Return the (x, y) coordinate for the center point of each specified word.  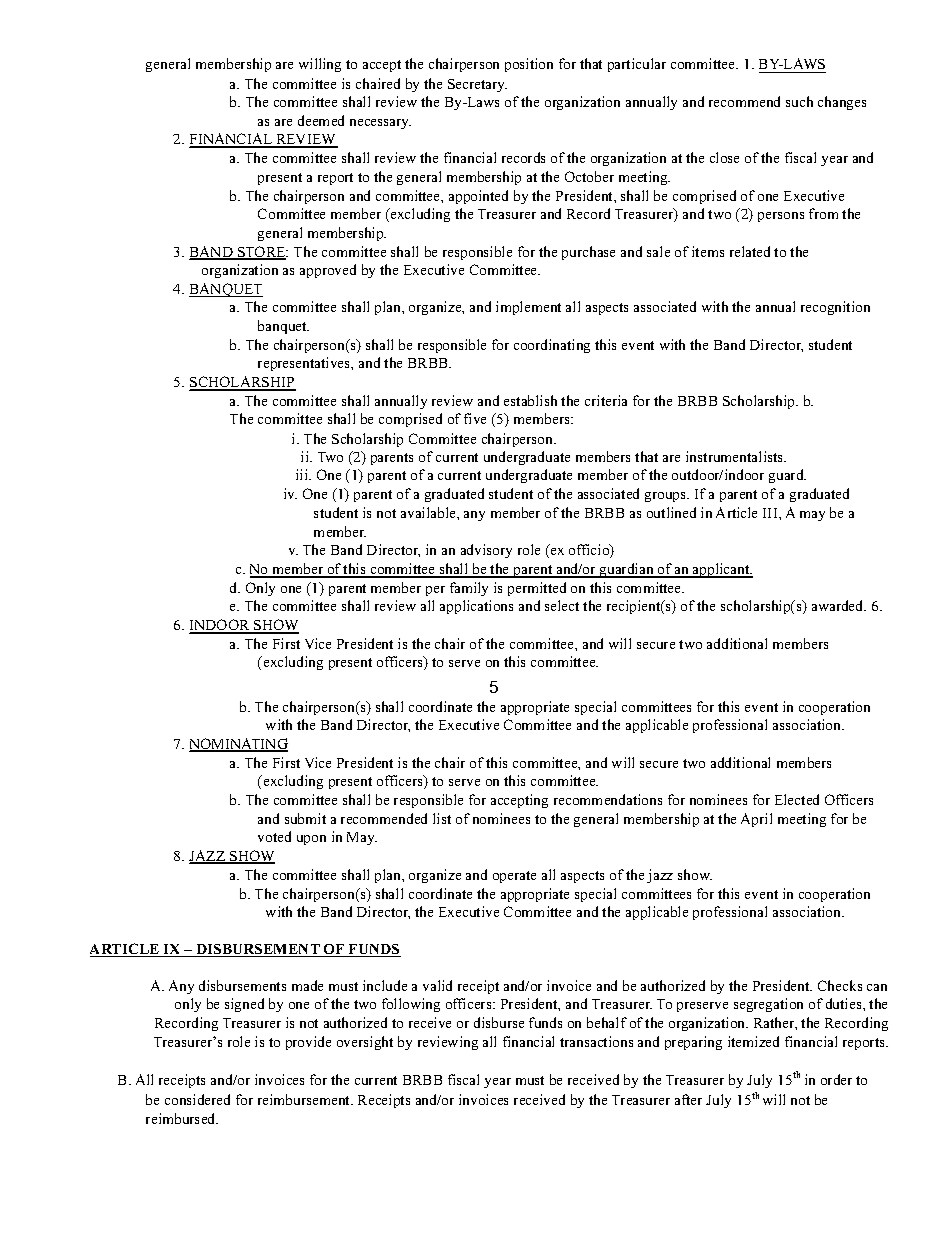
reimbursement (305, 1099)
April (756, 820)
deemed (321, 120)
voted (274, 836)
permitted (537, 589)
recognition (835, 308)
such (799, 101)
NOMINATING (238, 745)
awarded (839, 605)
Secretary (477, 85)
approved (328, 271)
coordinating (552, 346)
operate (514, 877)
